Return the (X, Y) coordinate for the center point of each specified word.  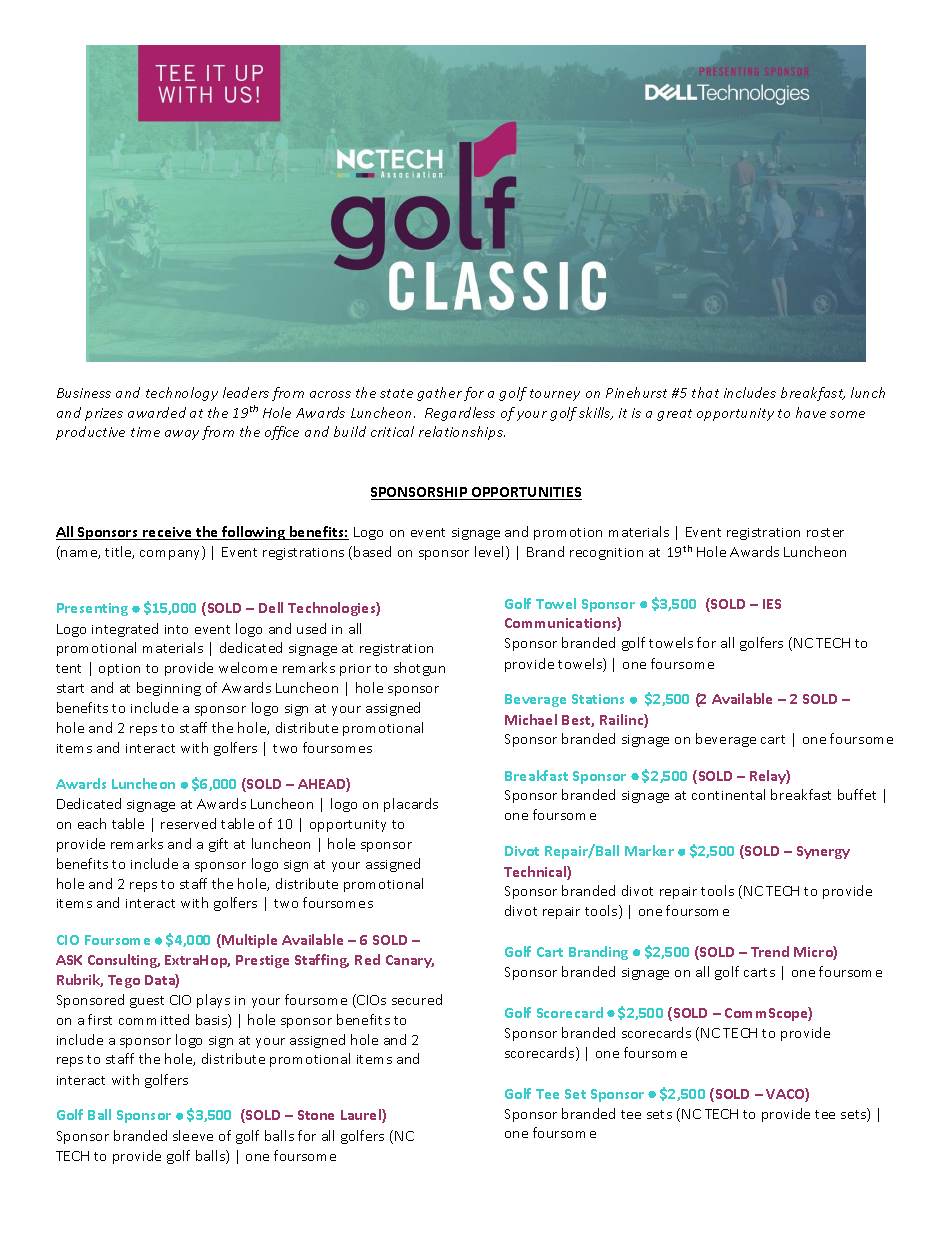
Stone (316, 1115)
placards (411, 805)
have (811, 412)
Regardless (460, 414)
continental (728, 794)
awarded (157, 412)
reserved (188, 823)
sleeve (193, 1135)
